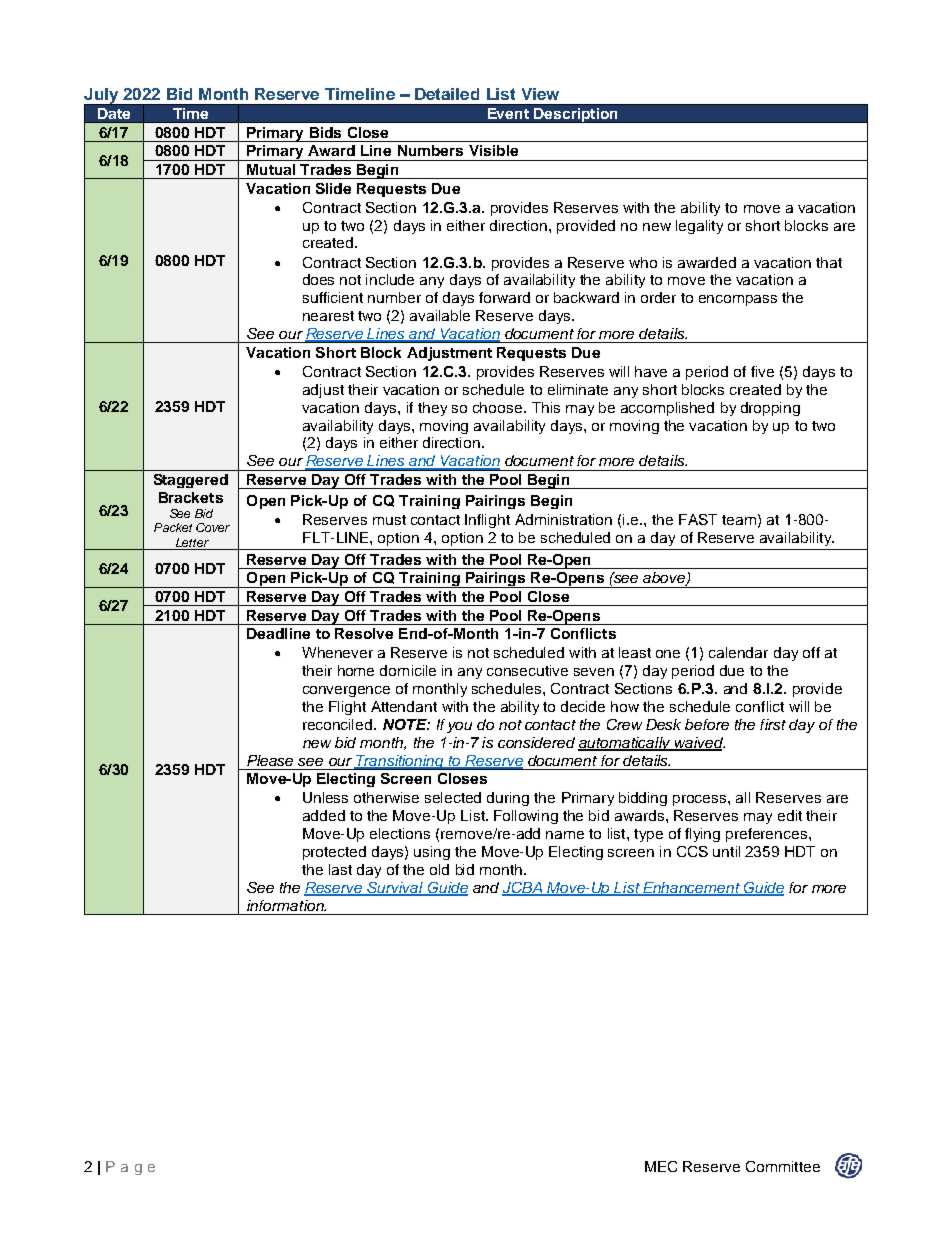 The image size is (952, 1233). I want to click on legality, so click(699, 227).
